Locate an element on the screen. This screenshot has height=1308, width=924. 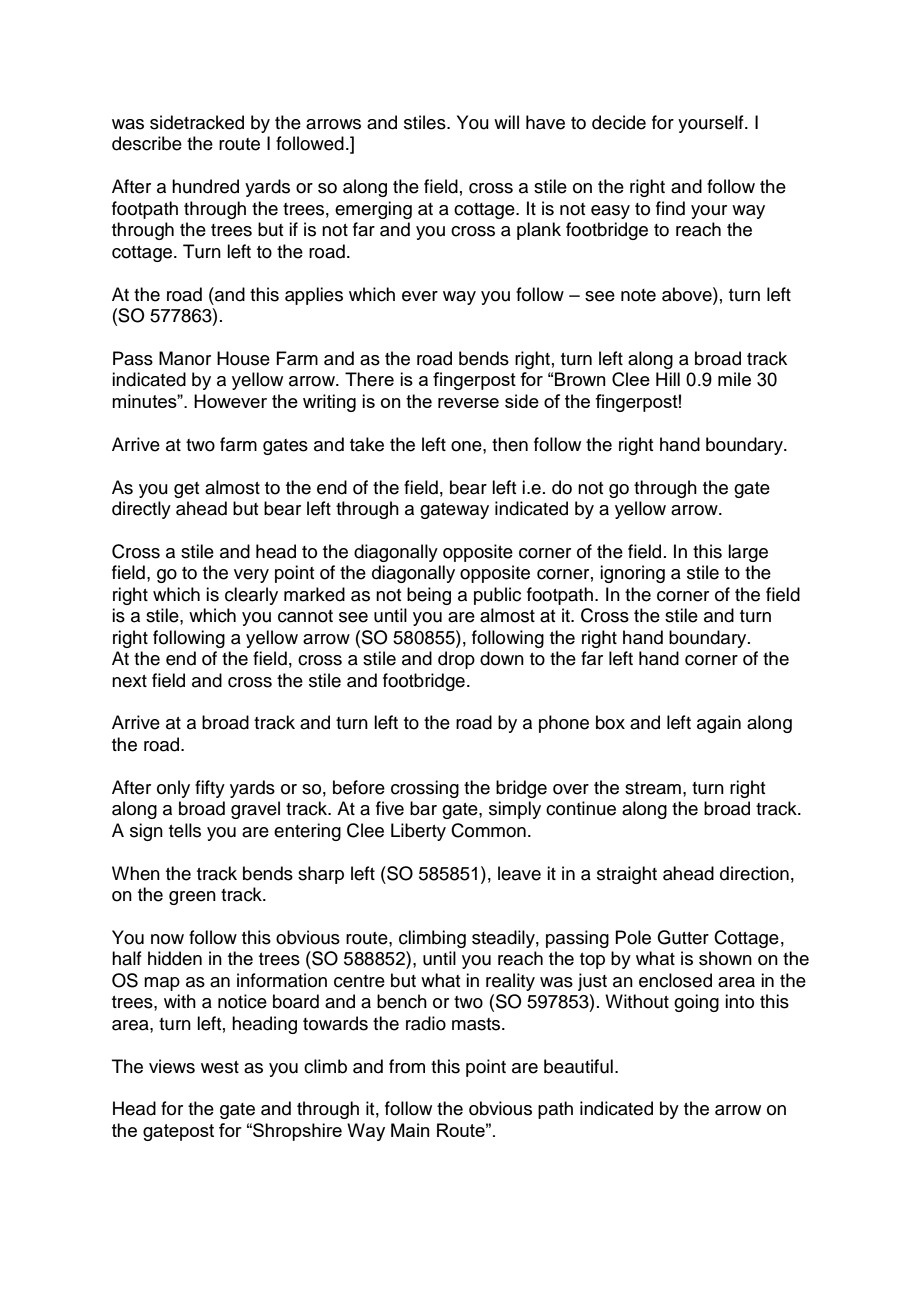
Main is located at coordinates (410, 1130).
